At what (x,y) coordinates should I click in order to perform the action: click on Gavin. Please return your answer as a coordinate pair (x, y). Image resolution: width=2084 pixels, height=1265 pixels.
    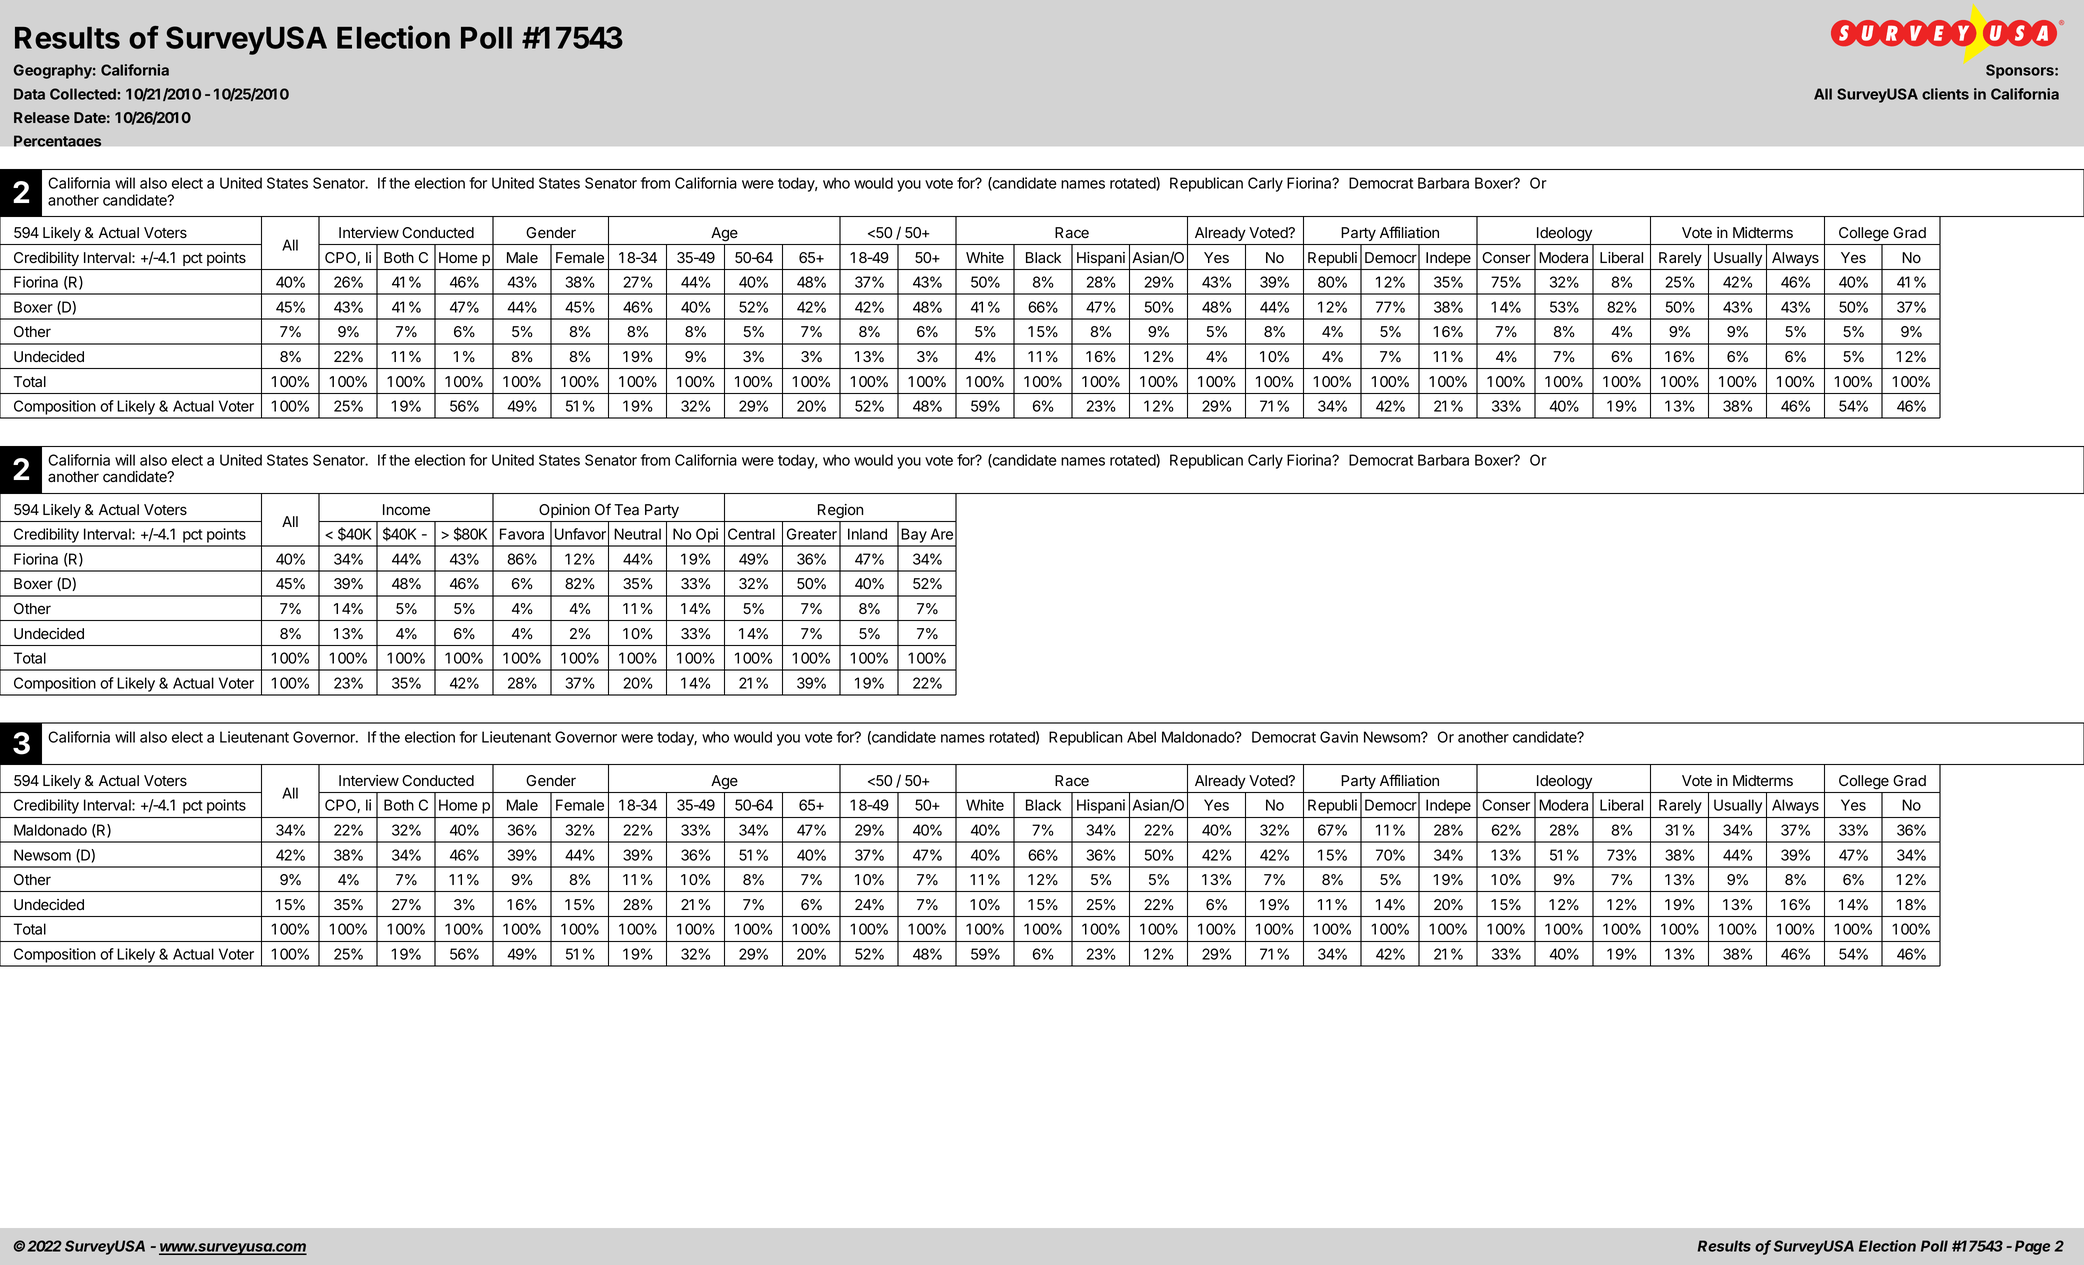
    Looking at the image, I should click on (1339, 737).
